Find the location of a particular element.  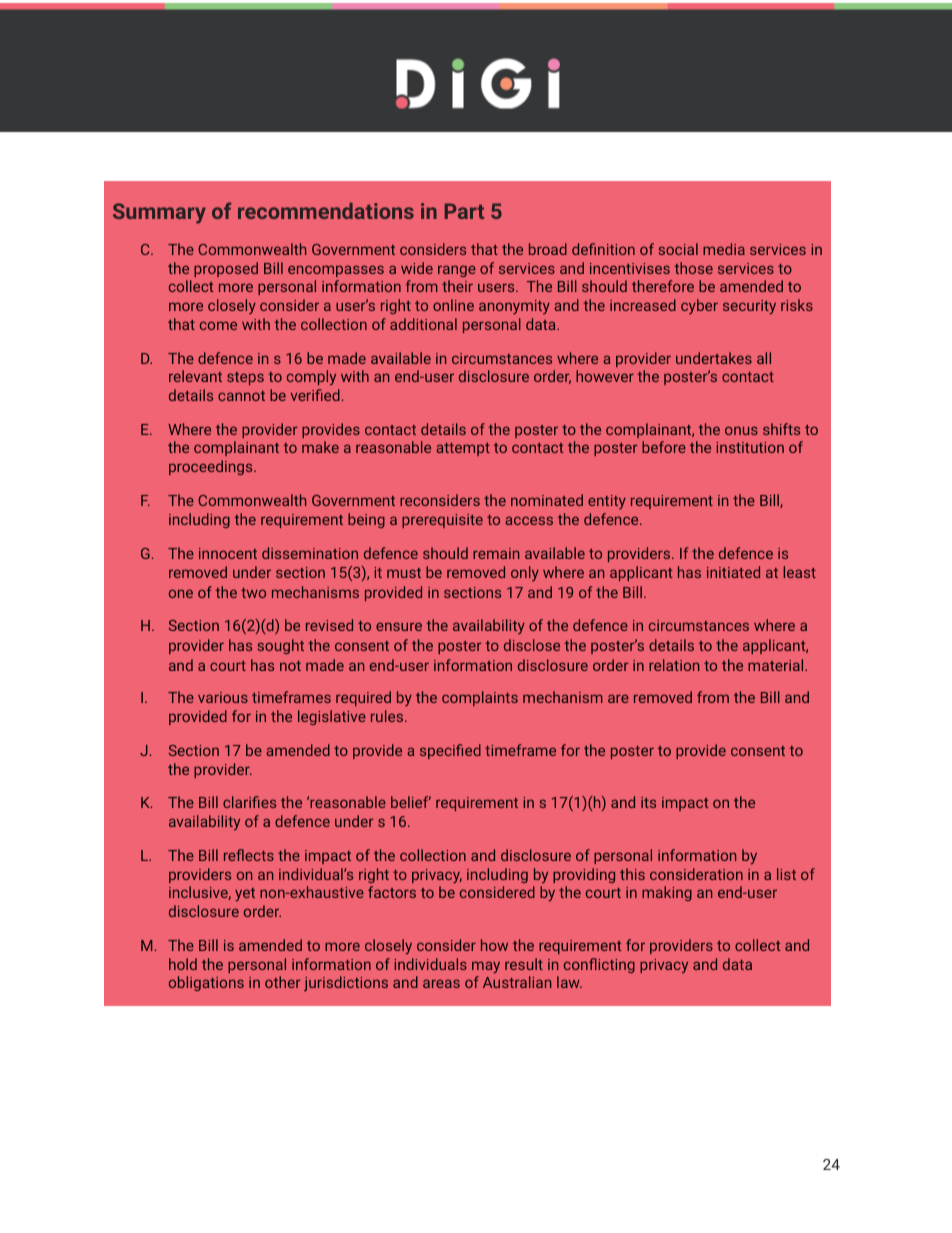

various is located at coordinates (223, 697).
